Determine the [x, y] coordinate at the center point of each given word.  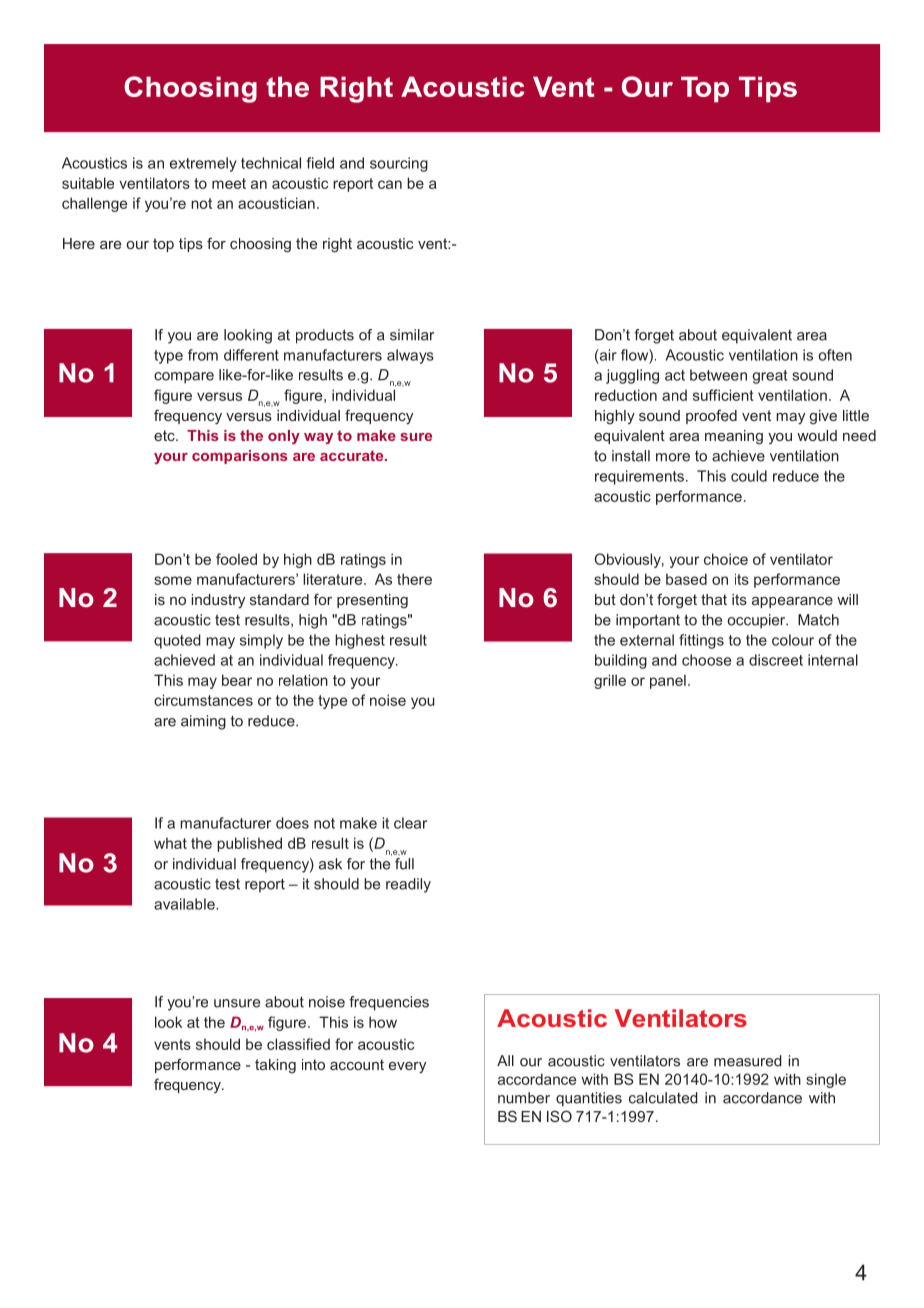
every [407, 1067]
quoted [177, 641]
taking [275, 1066]
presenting [372, 601]
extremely [203, 164]
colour [793, 640]
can [390, 184]
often [835, 355]
